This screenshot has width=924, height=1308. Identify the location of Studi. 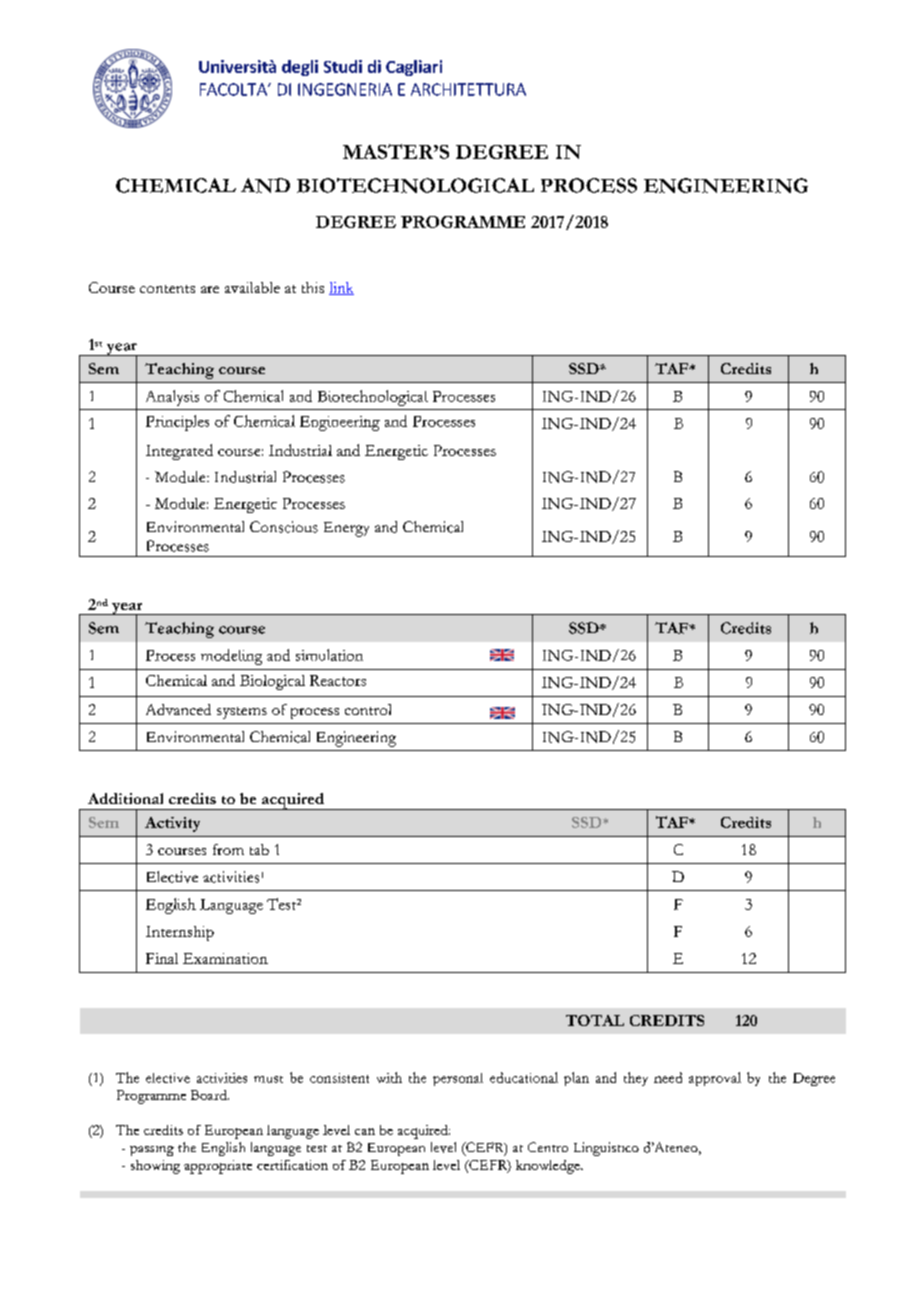
(343, 66).
